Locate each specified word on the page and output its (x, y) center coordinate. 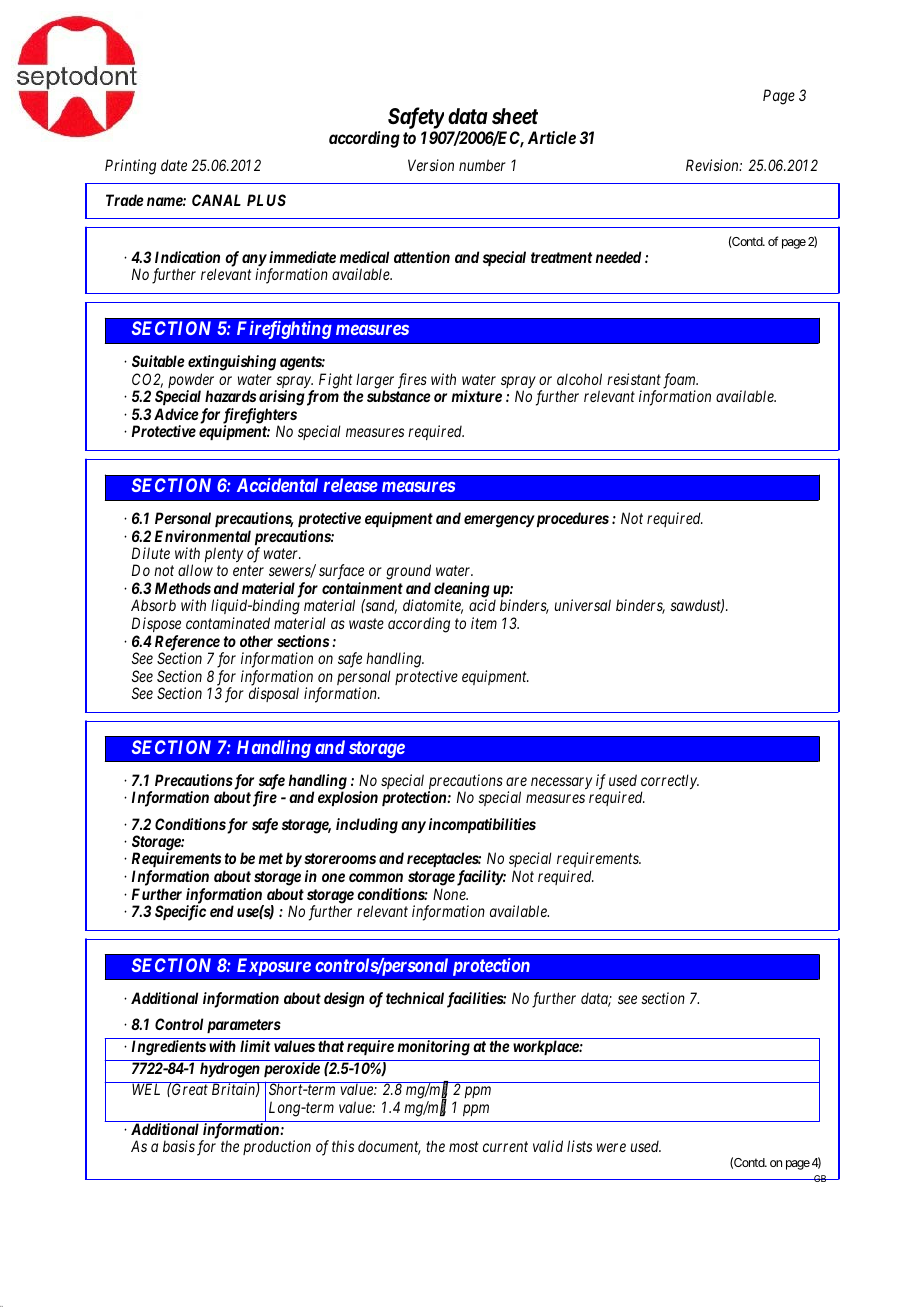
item (484, 623)
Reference (187, 644)
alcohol (579, 379)
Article (552, 137)
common (376, 877)
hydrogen (230, 1070)
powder (191, 382)
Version (431, 165)
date (174, 165)
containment (362, 588)
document (389, 1148)
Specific (180, 913)
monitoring (433, 1048)
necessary (561, 783)
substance (399, 396)
